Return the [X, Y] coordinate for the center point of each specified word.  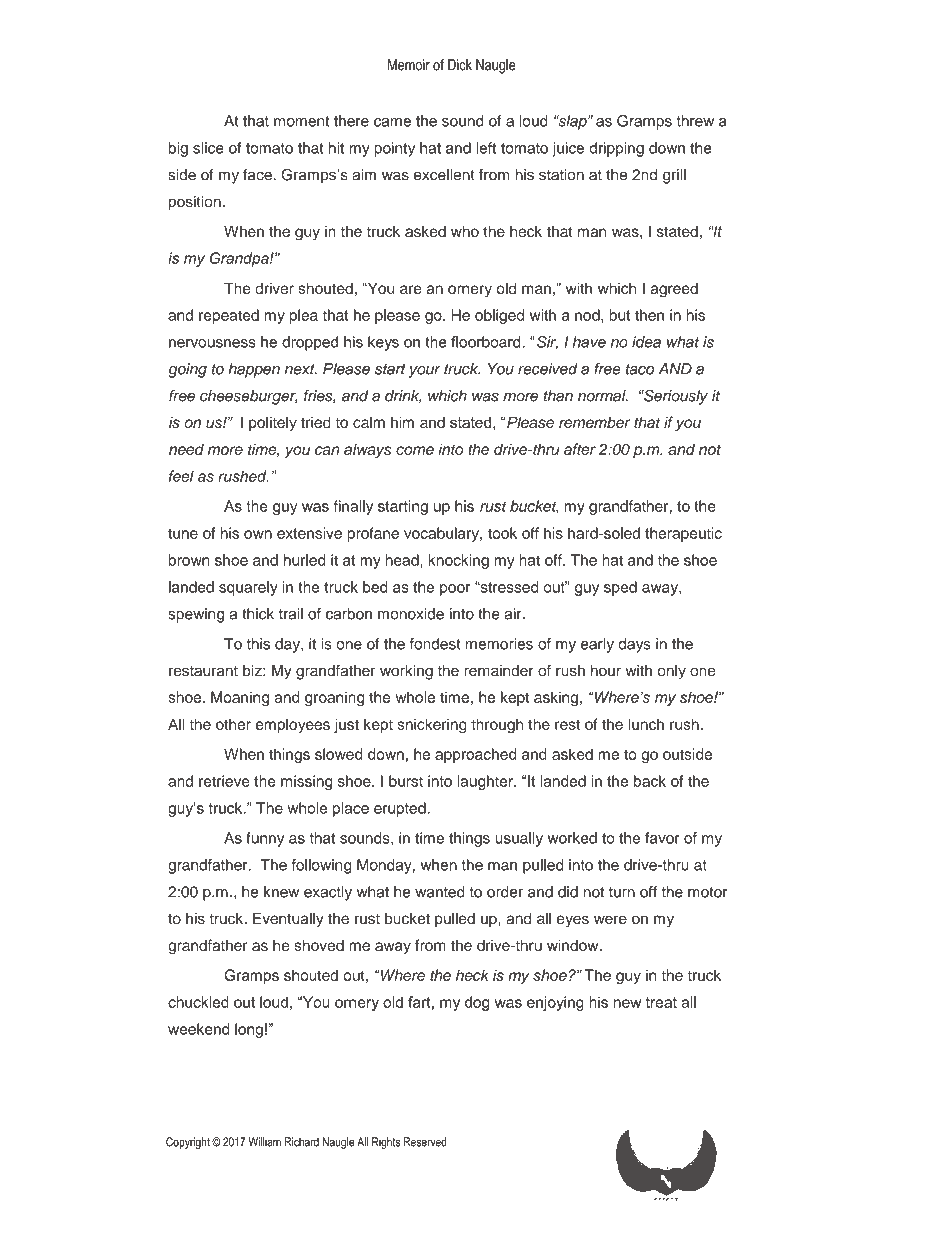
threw [695, 121]
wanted [440, 892]
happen [254, 370]
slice [208, 148]
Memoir [409, 65]
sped [620, 588]
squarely [248, 588]
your [424, 372]
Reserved [425, 1142]
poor [455, 590]
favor [662, 838]
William [264, 1142]
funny [265, 839]
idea [646, 342]
